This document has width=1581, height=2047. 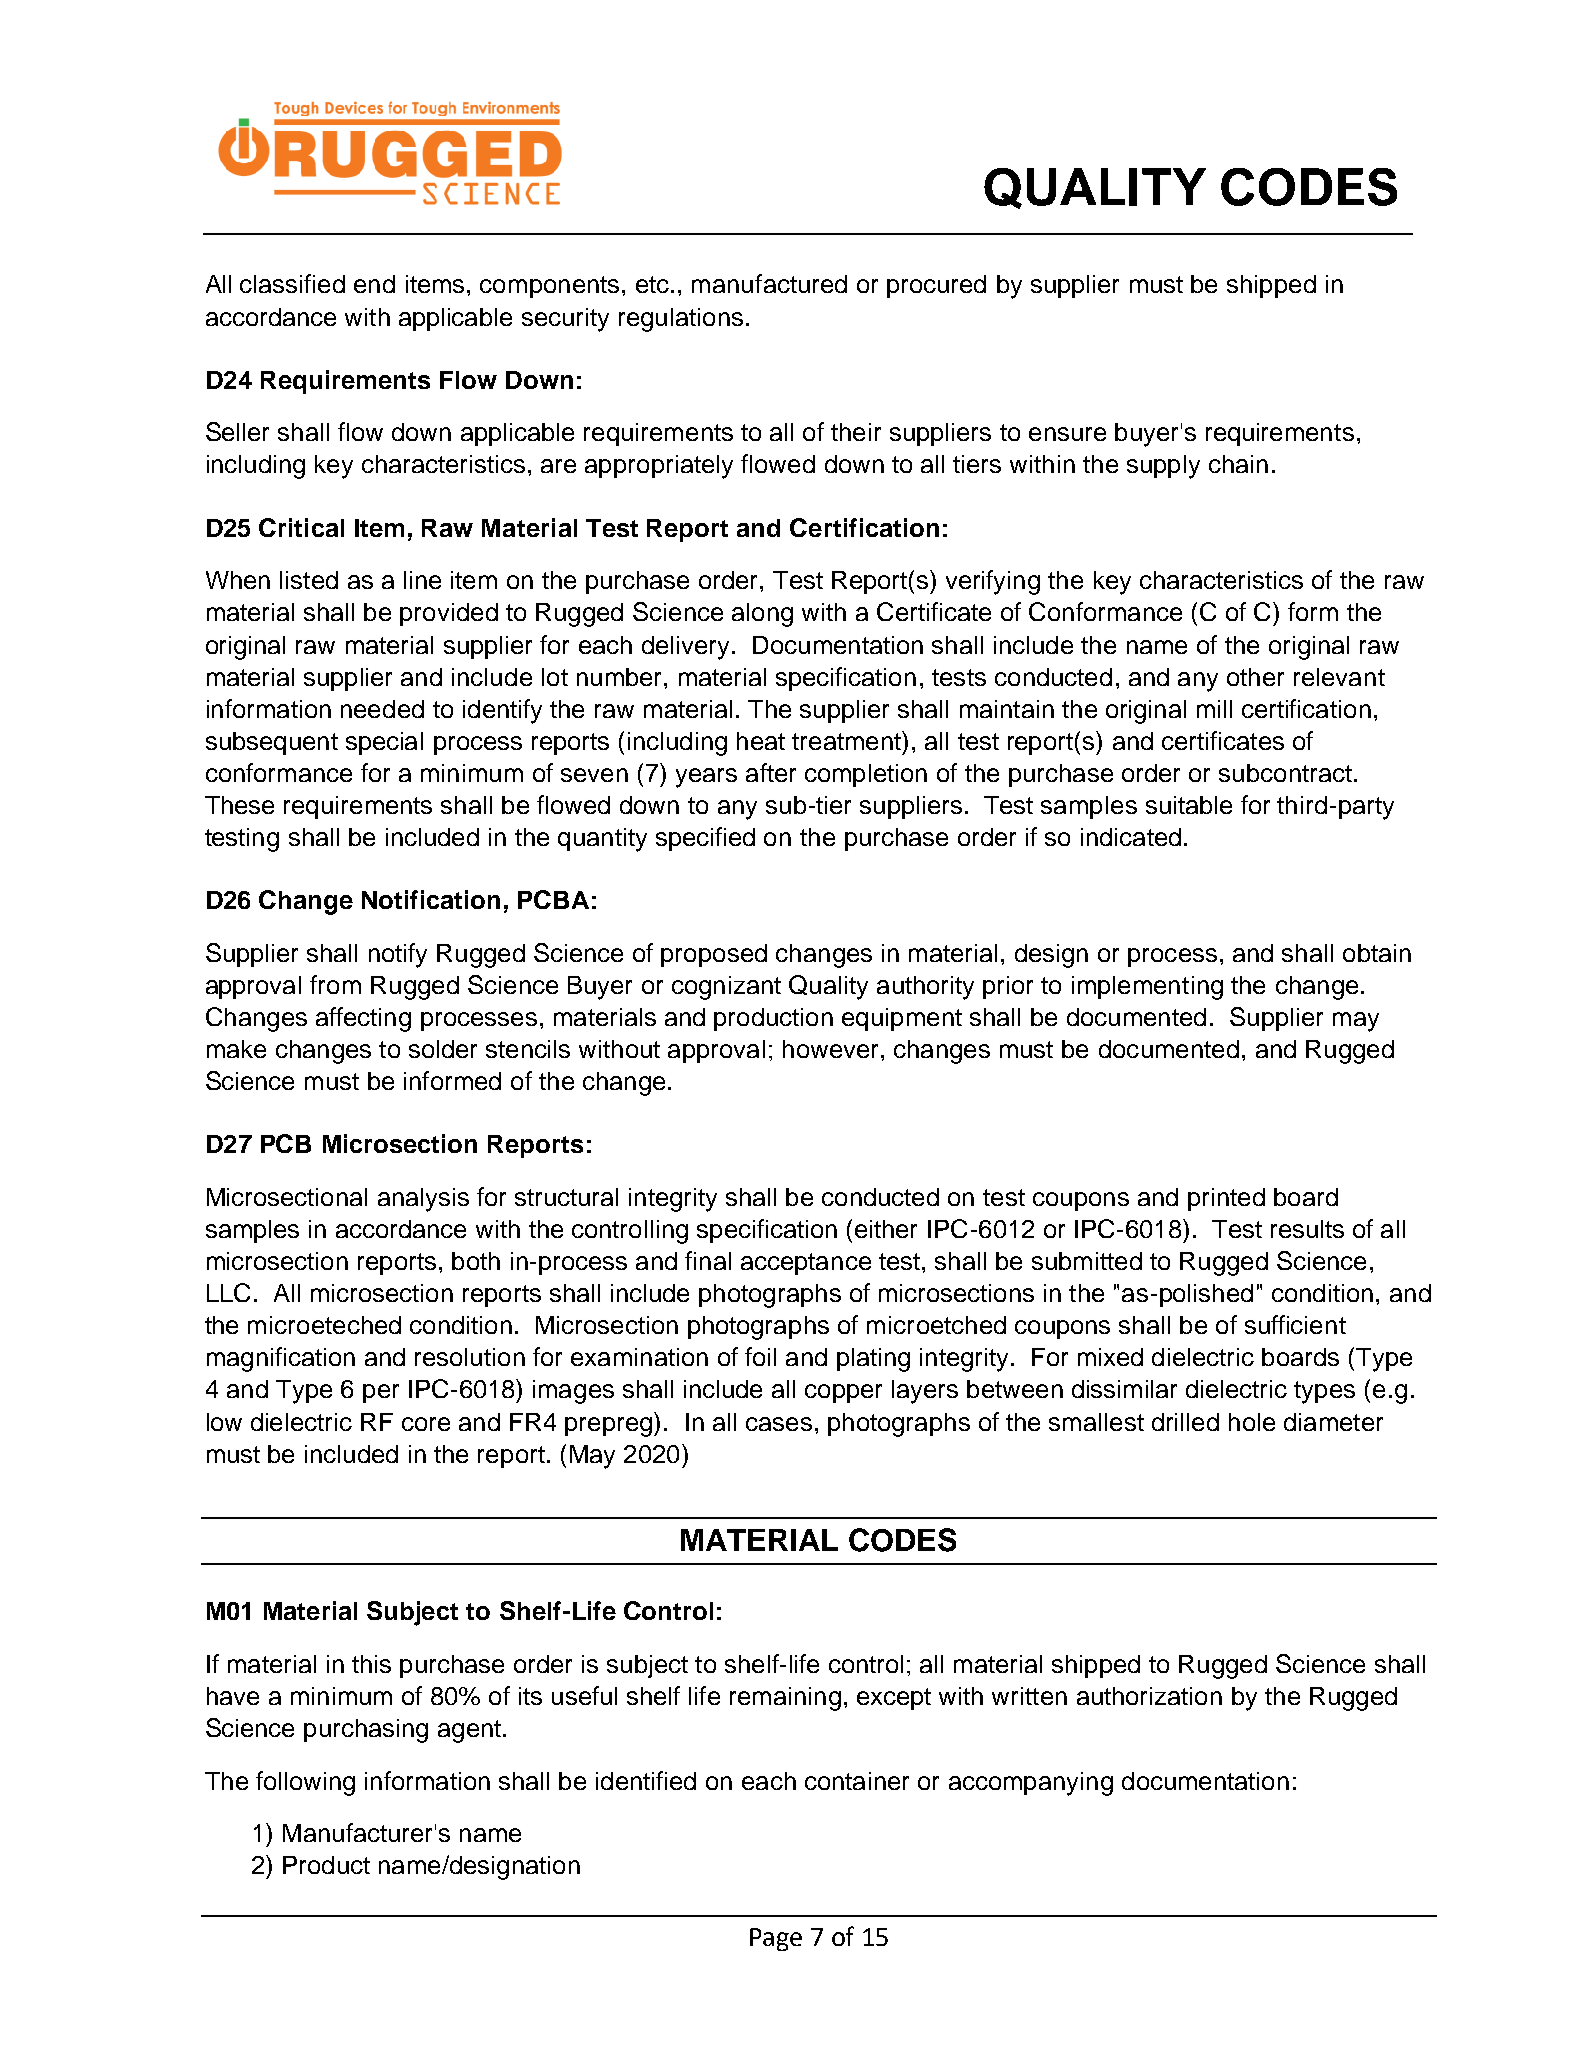 I want to click on end, so click(x=374, y=284).
